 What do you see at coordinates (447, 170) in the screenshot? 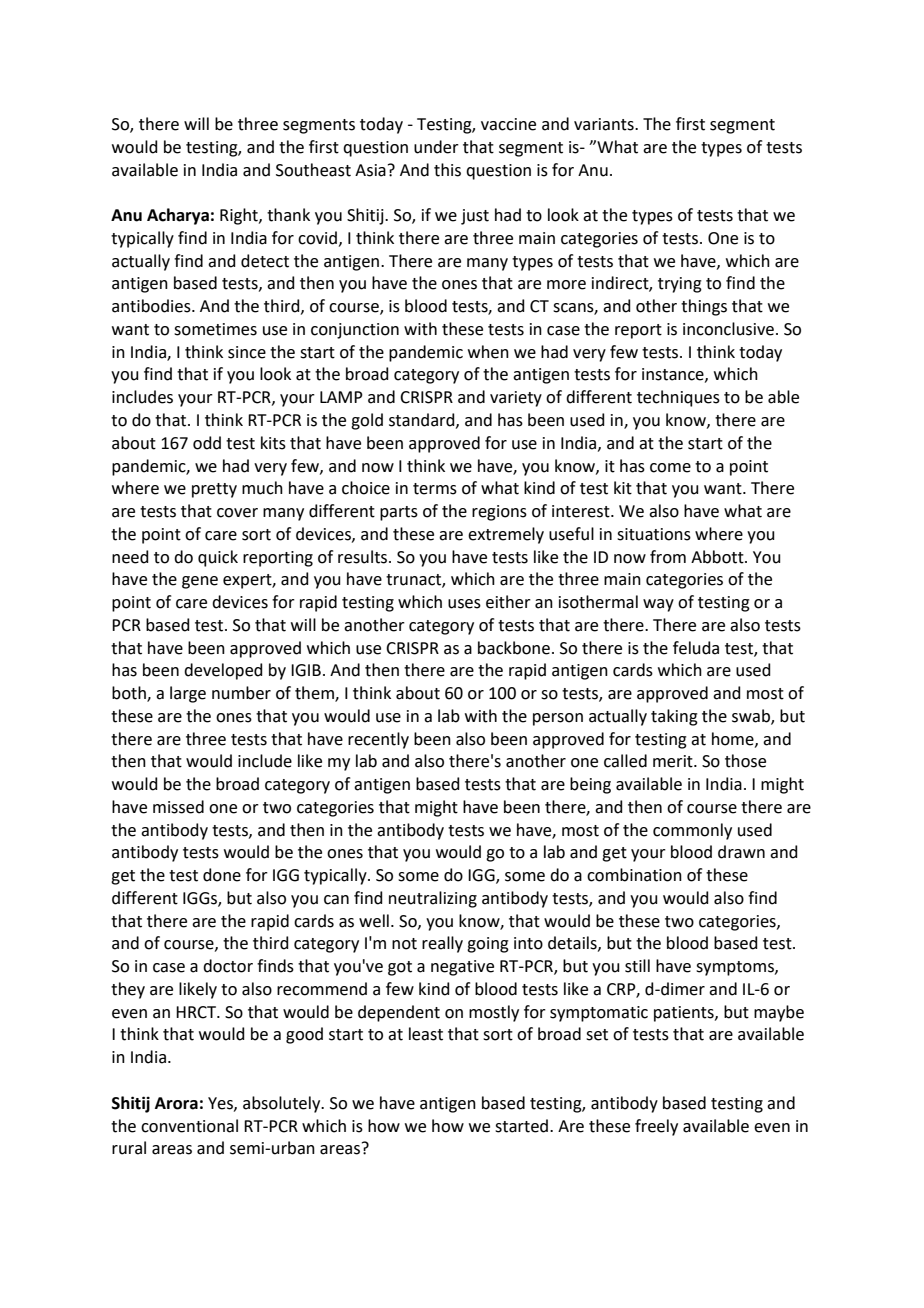
I see `this` at bounding box center [447, 170].
